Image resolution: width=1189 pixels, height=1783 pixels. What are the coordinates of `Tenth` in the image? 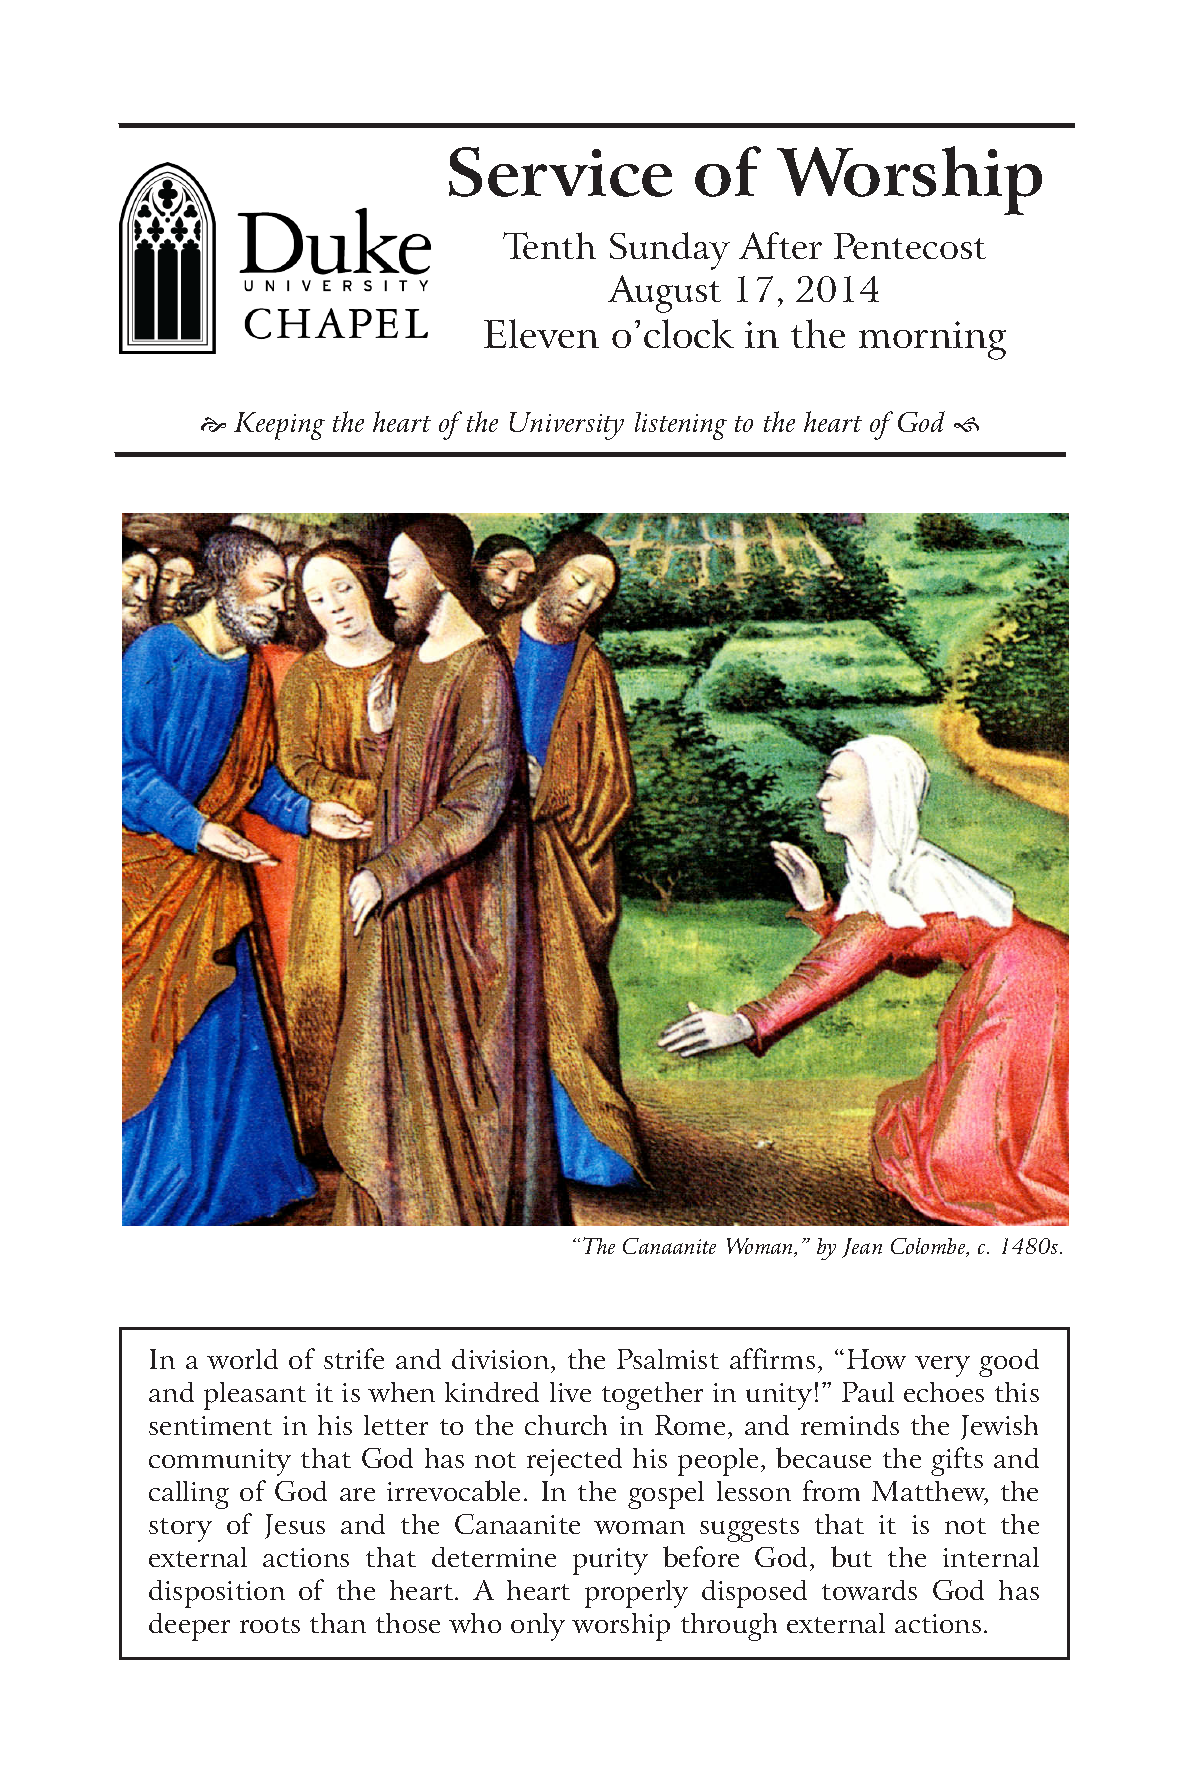 It's located at (549, 245).
